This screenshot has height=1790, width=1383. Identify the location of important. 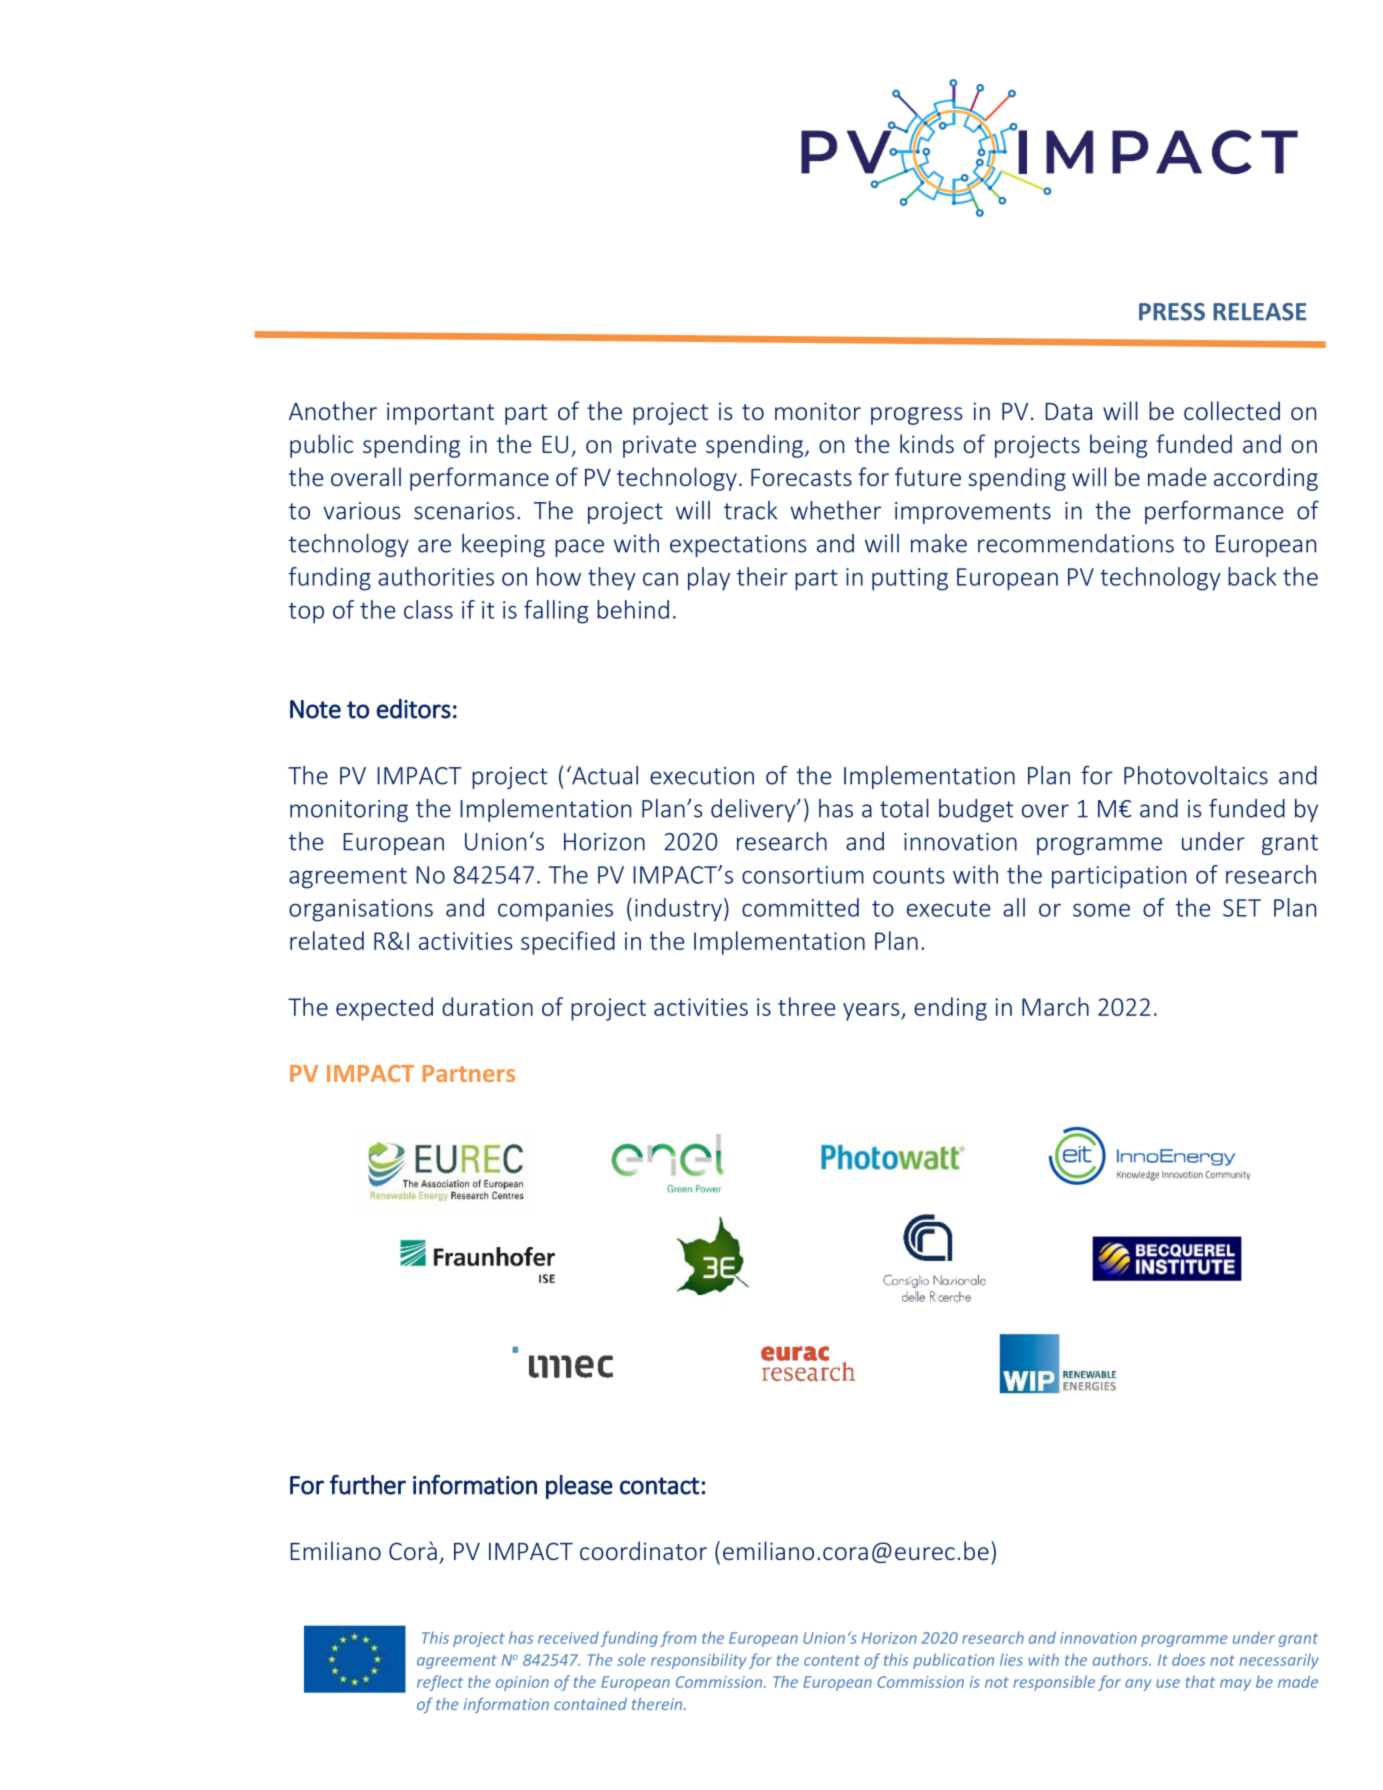
(440, 413).
